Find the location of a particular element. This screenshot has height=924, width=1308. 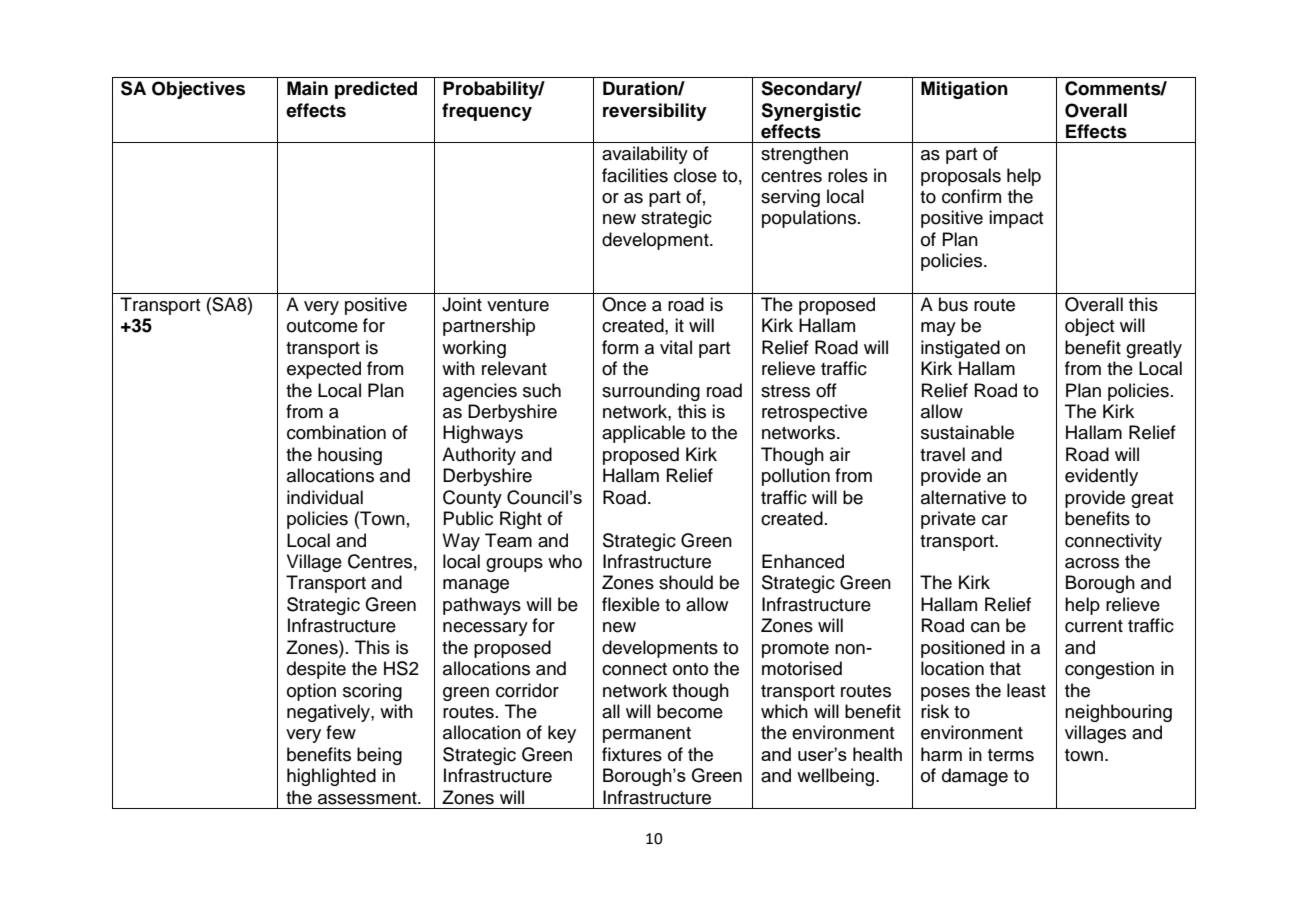

assessment is located at coordinates (368, 798).
